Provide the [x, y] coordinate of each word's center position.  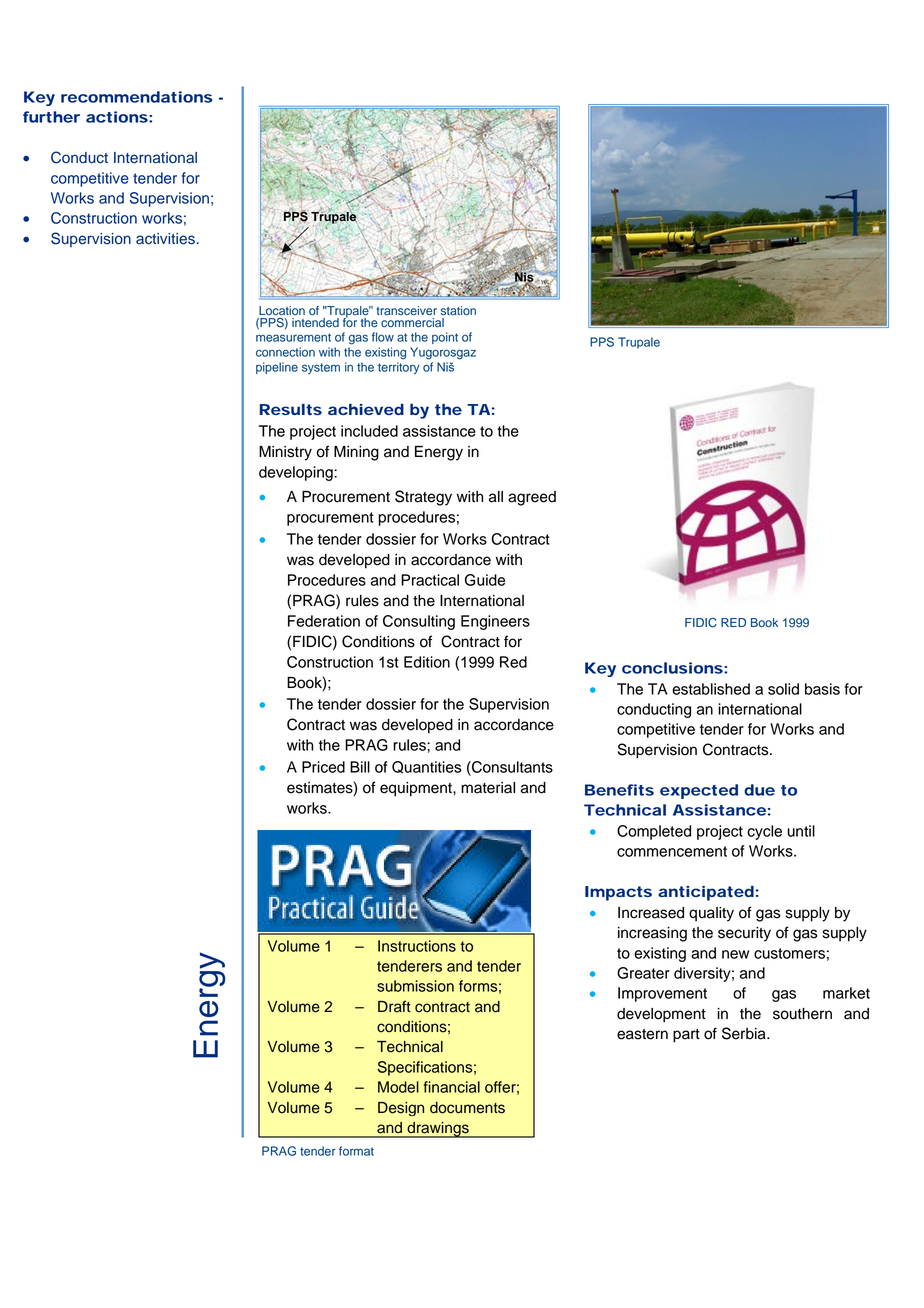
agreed [532, 498]
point [445, 338]
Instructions [417, 946]
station [458, 311]
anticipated [706, 893]
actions [117, 117]
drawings [438, 1130]
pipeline [277, 368]
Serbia [745, 1033]
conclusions [672, 668]
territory [399, 368]
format [356, 1151]
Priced [323, 767]
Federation [324, 621]
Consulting [419, 622]
